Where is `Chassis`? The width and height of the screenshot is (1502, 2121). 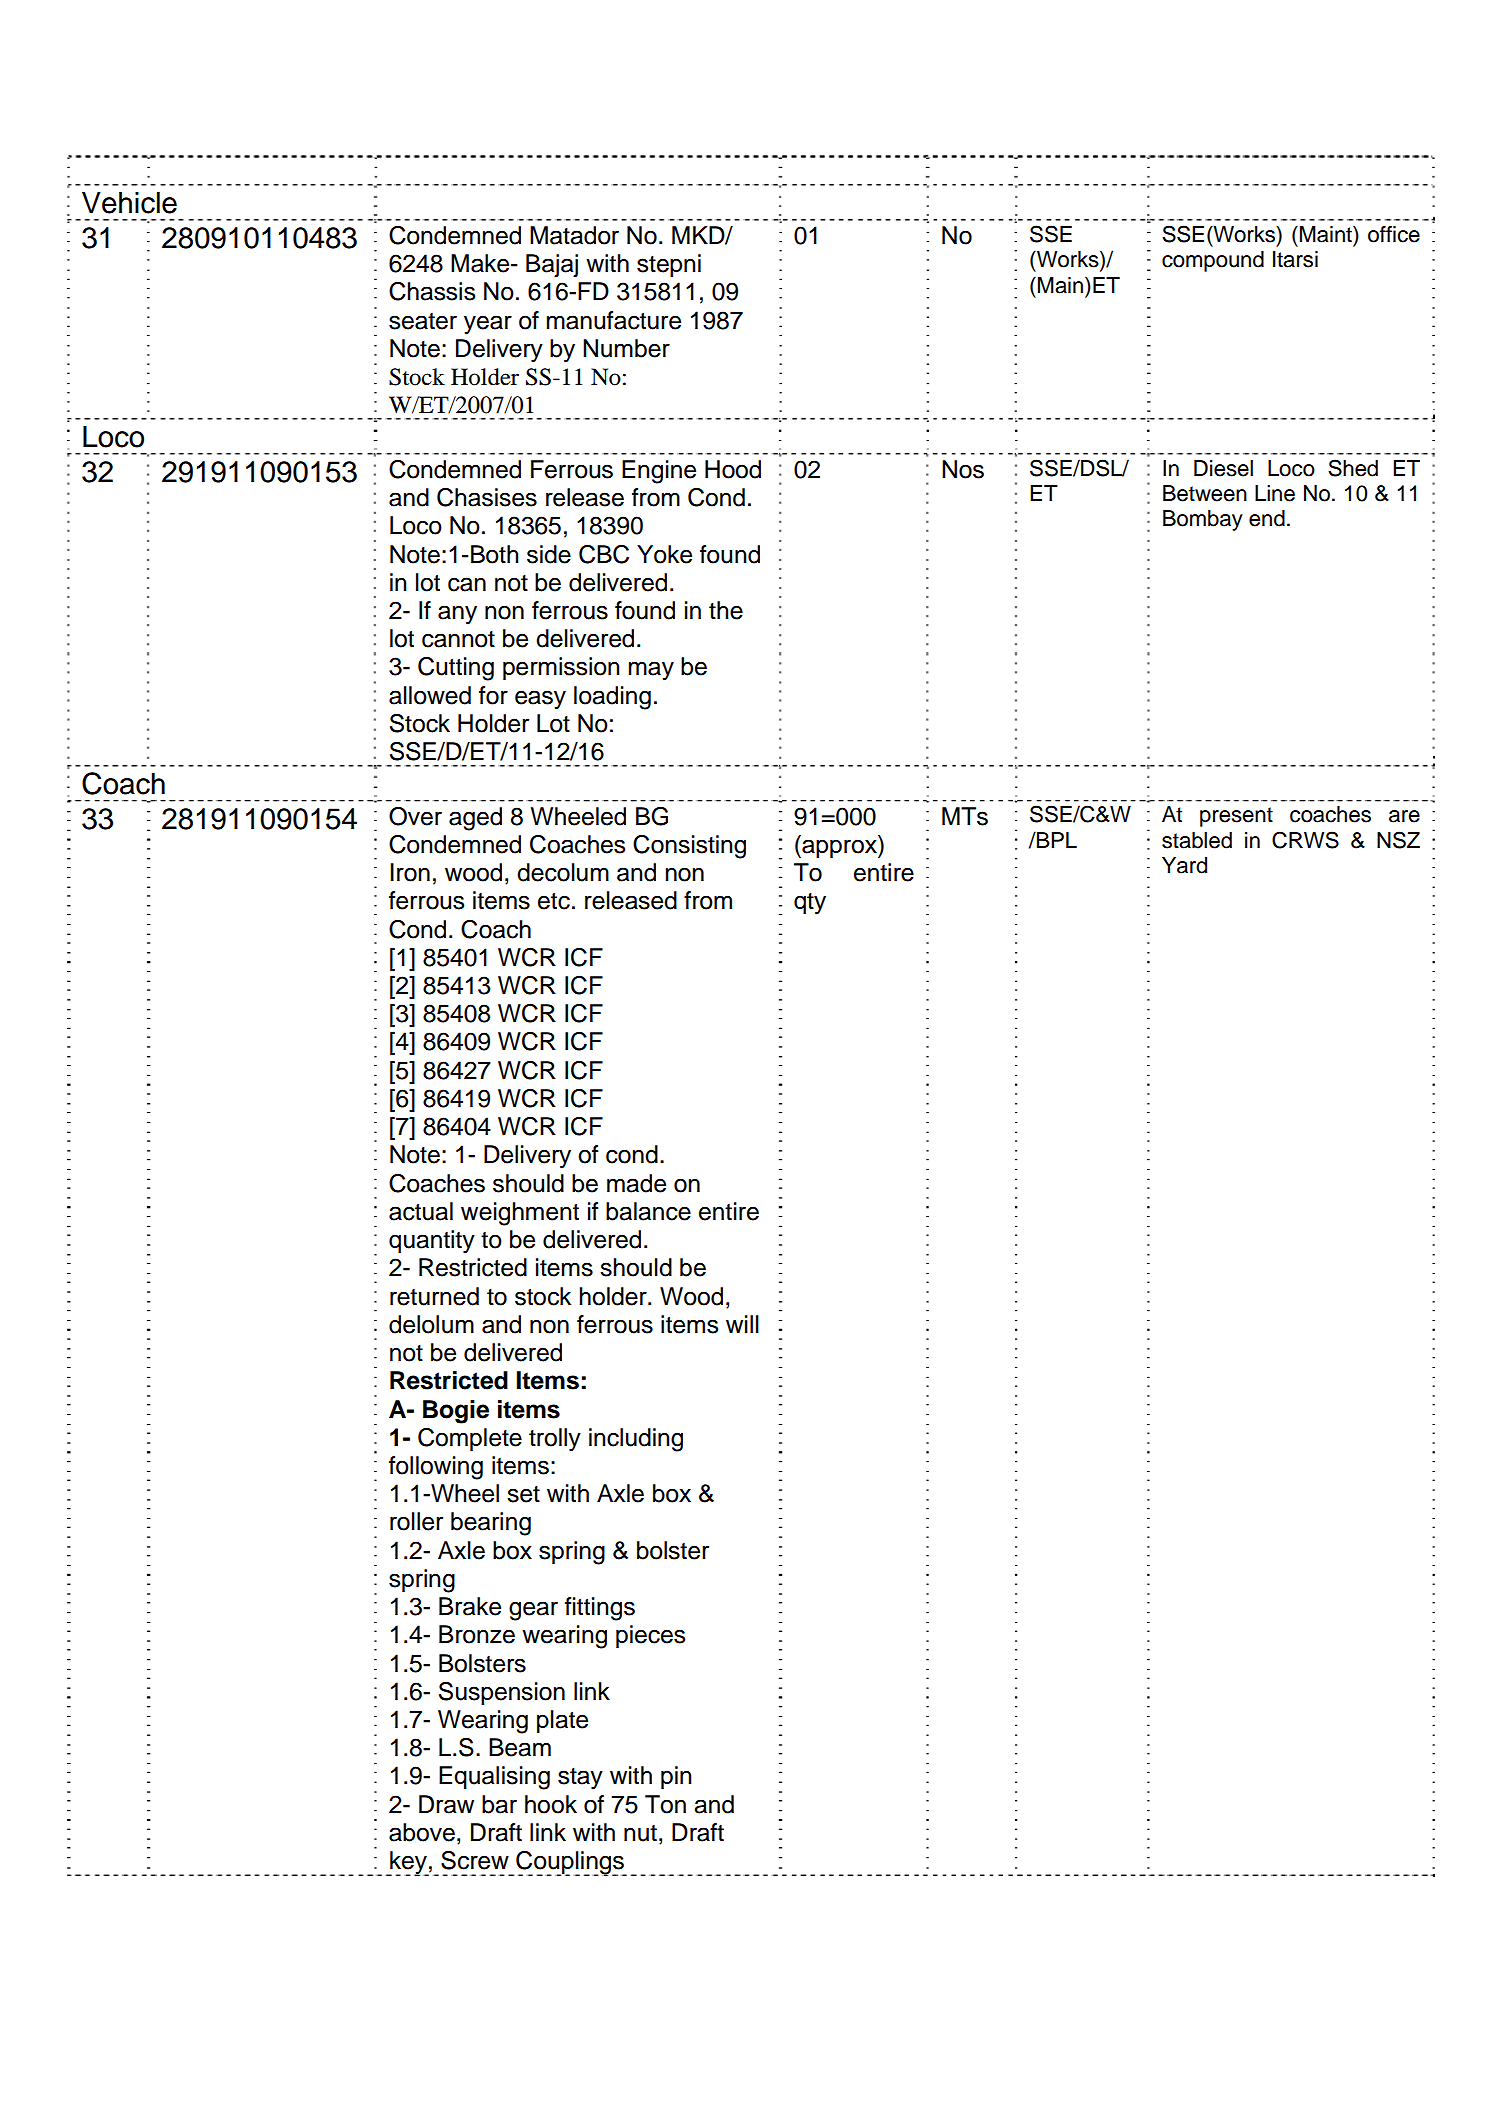
Chassis is located at coordinates (432, 291).
